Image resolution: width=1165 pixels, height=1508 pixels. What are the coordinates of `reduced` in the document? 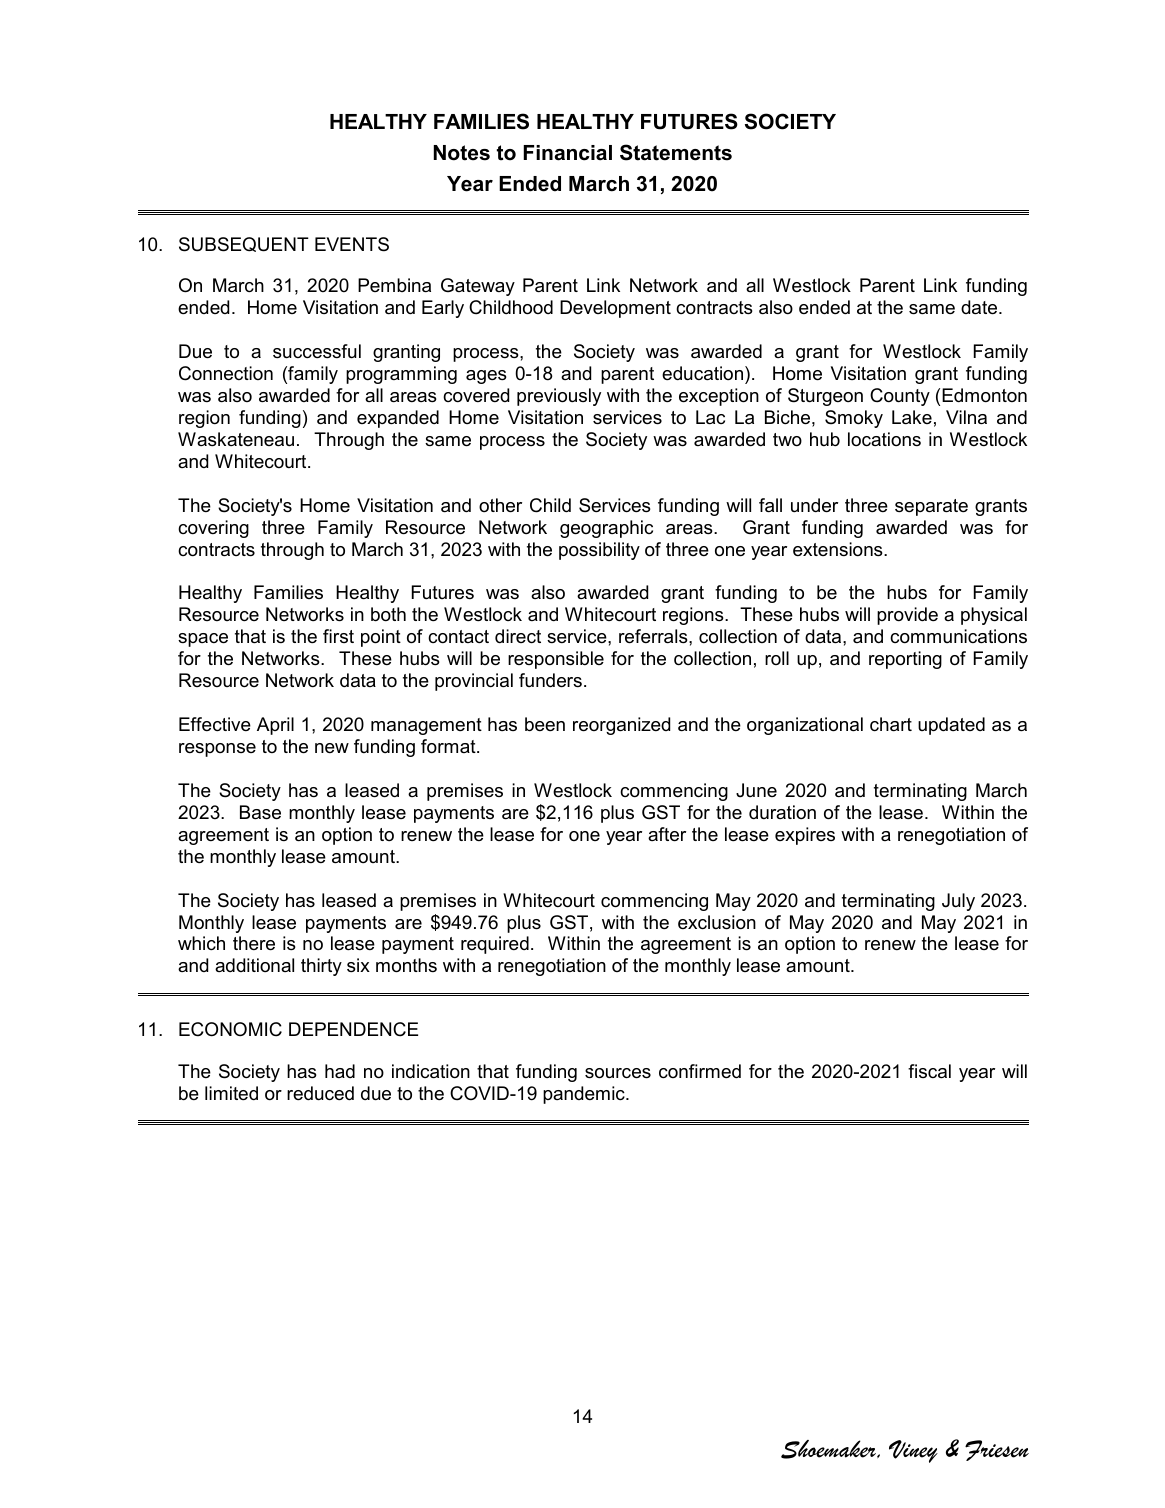 It's located at (320, 1093).
